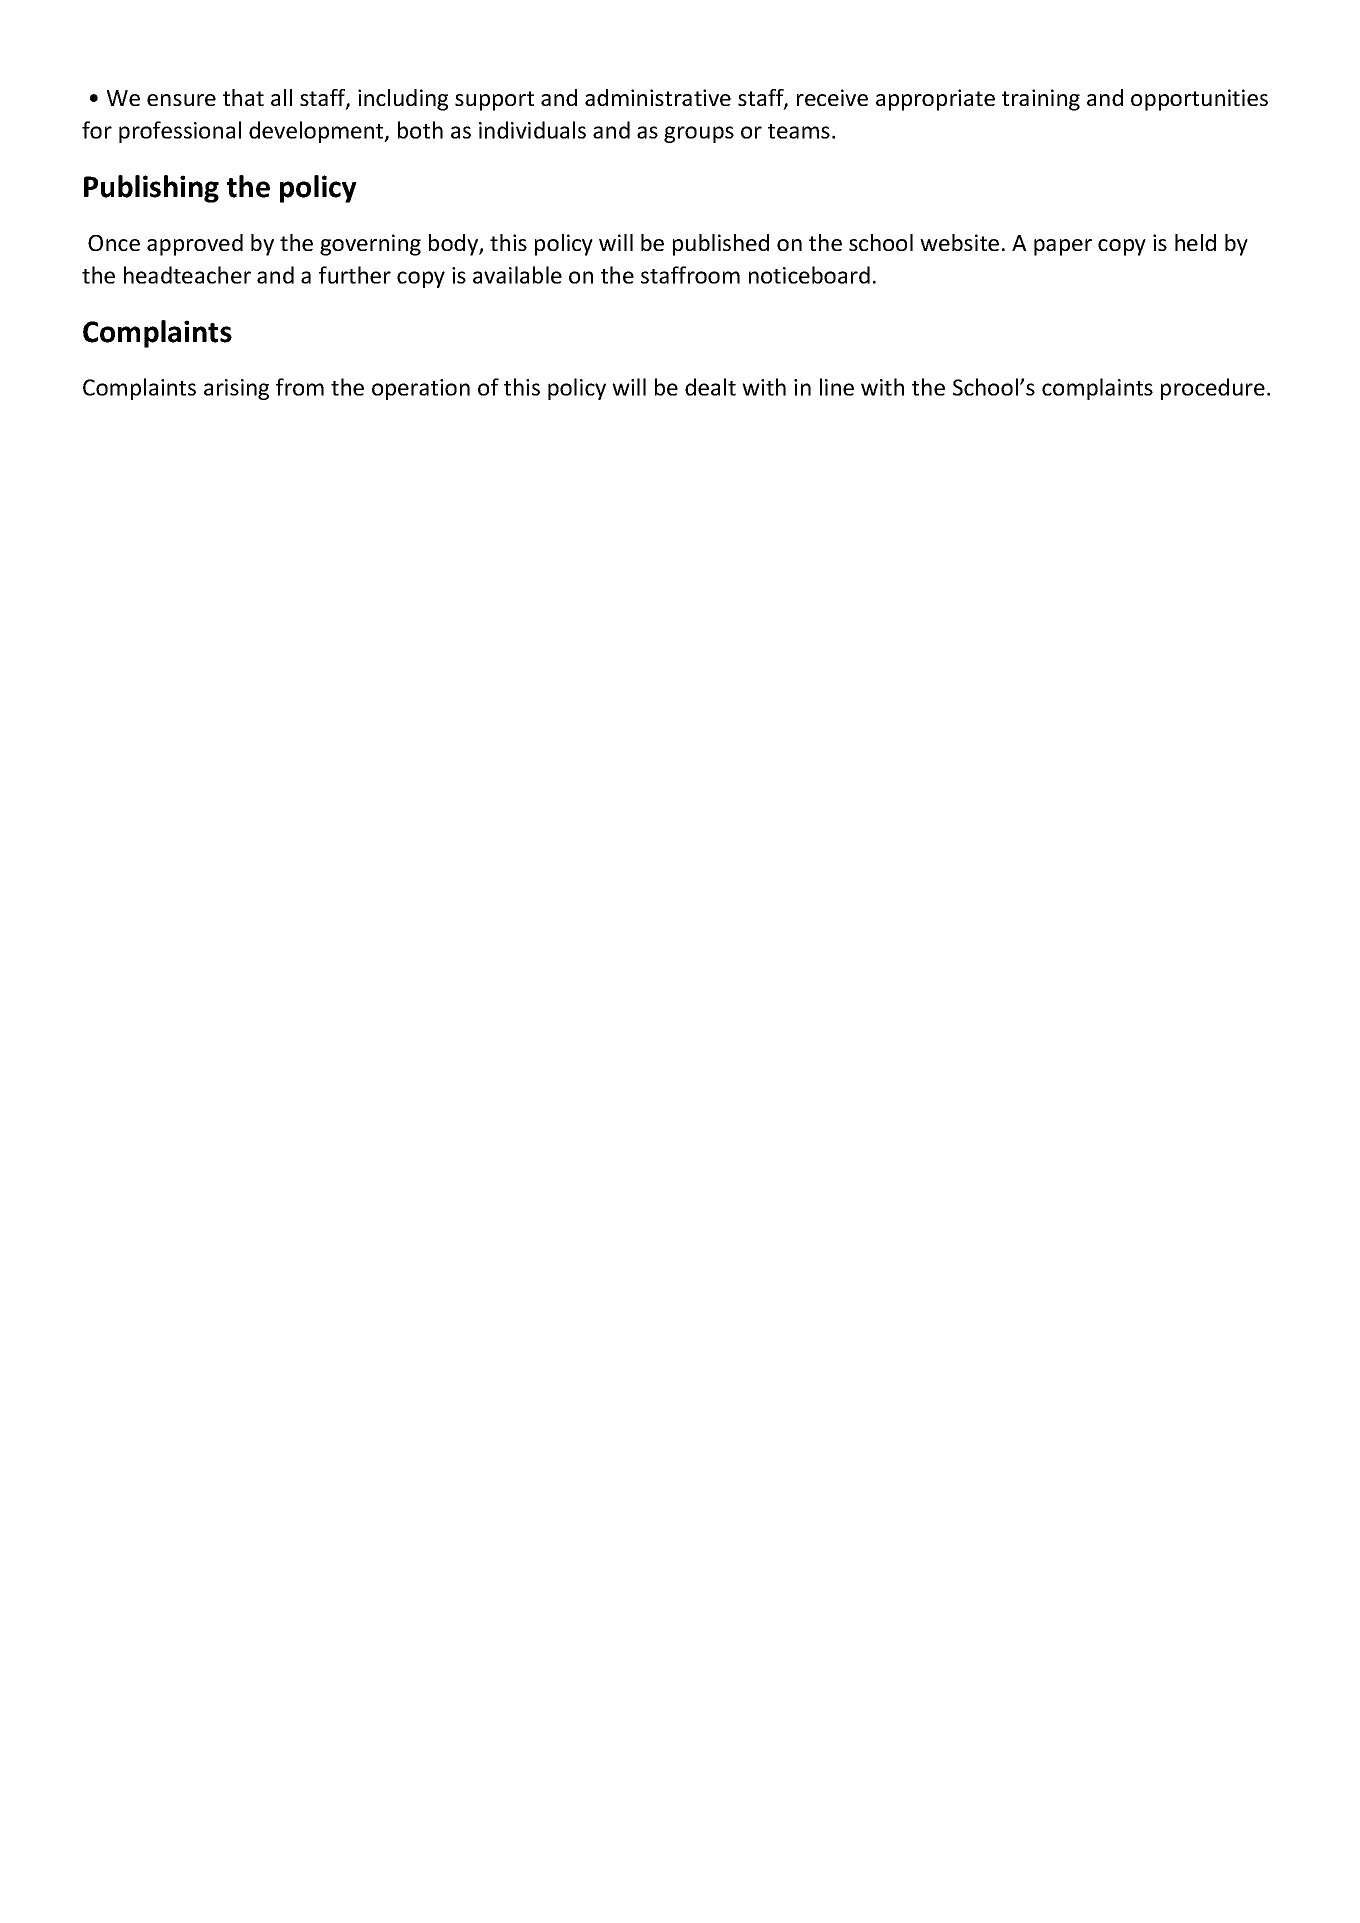  I want to click on arising, so click(236, 389).
